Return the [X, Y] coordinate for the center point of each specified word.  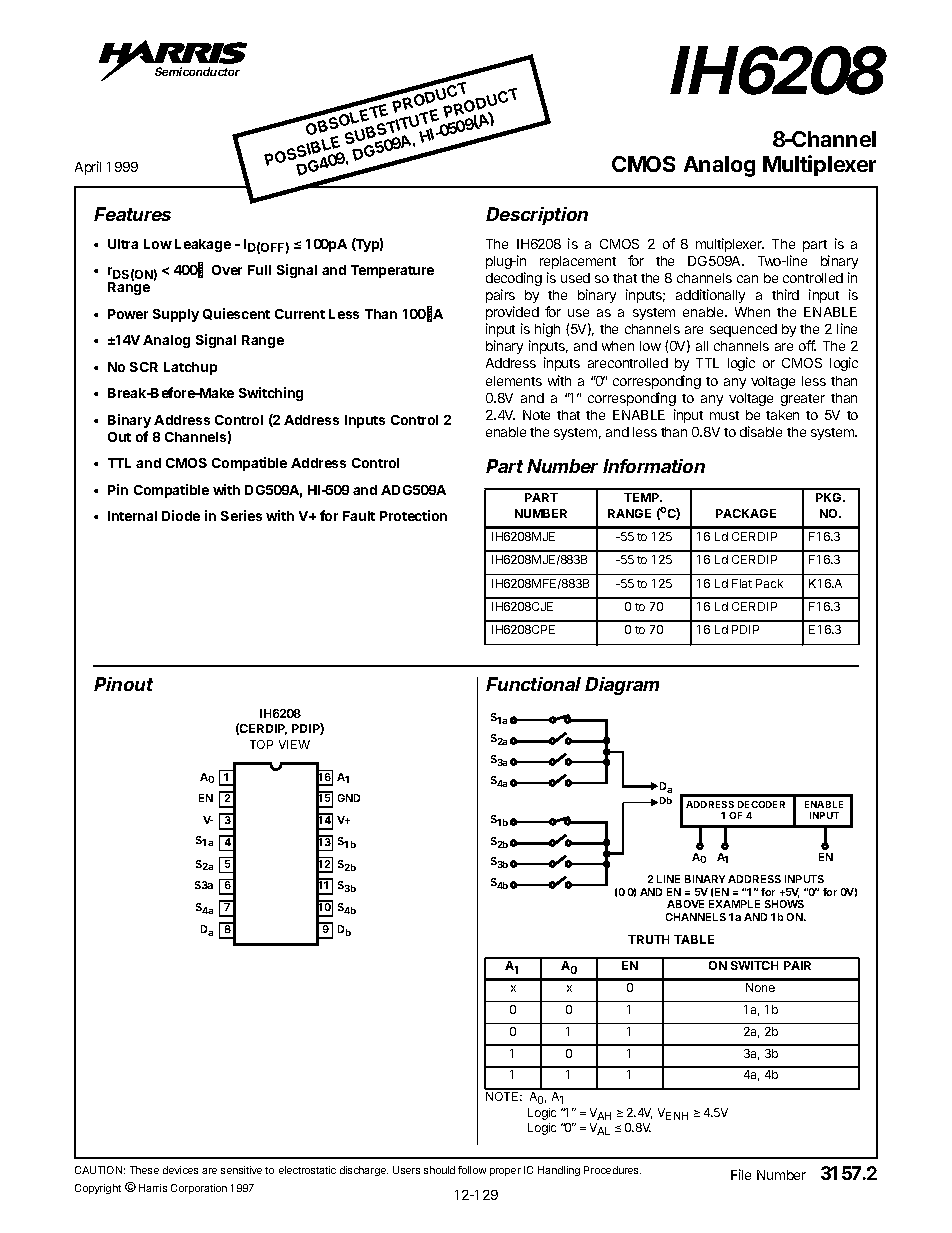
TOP [261, 744]
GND [349, 798]
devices [180, 1170]
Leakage [203, 245]
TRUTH [648, 939]
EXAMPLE [734, 904]
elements [514, 381]
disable [761, 431]
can [747, 279]
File [741, 1174]
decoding [514, 279]
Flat [742, 583]
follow [472, 1170]
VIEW [294, 744]
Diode [181, 515]
